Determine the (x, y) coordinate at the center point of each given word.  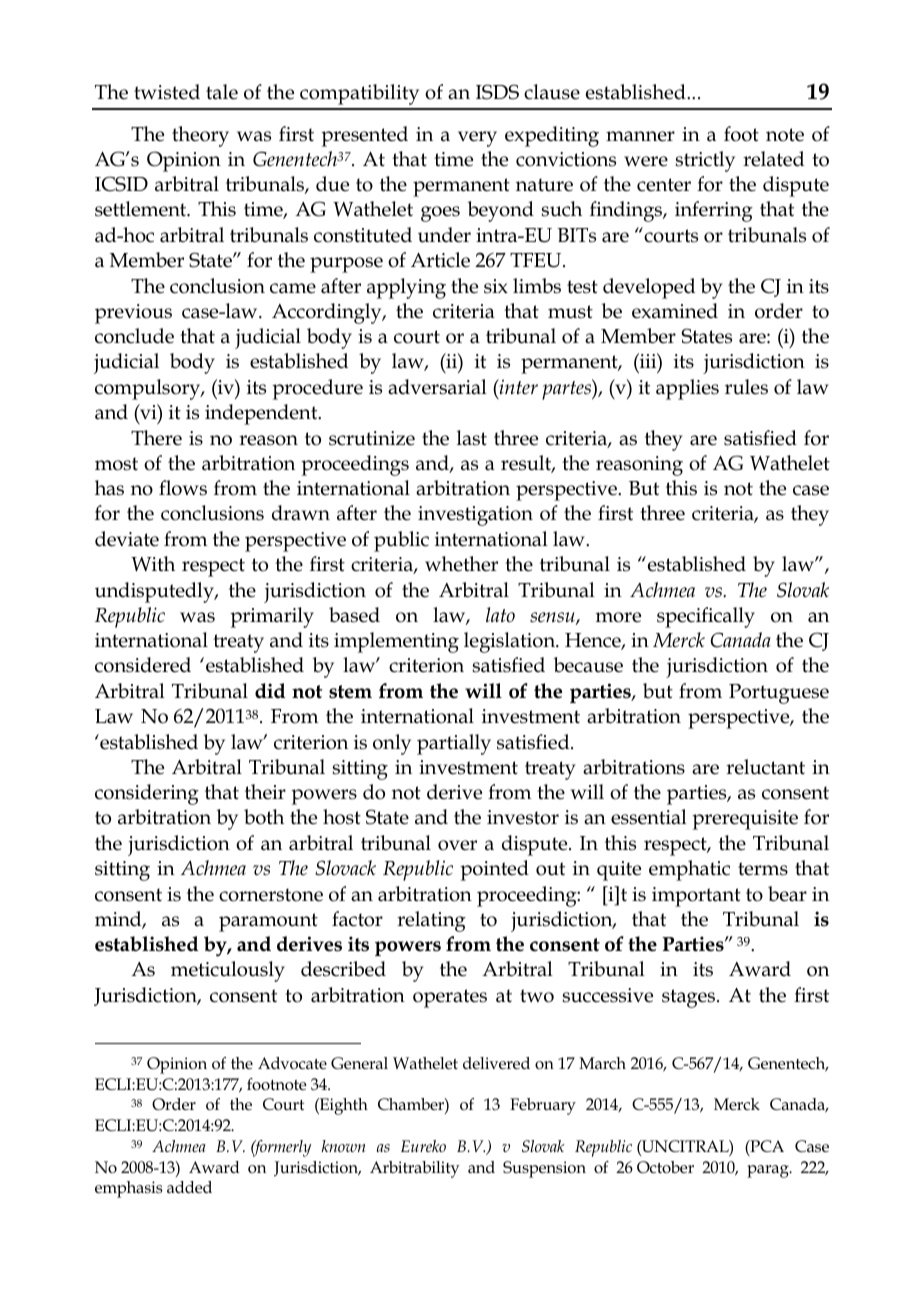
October (665, 1167)
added (189, 1187)
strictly (705, 161)
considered (143, 665)
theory (200, 136)
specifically (706, 617)
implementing (396, 642)
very (477, 139)
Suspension (544, 1169)
